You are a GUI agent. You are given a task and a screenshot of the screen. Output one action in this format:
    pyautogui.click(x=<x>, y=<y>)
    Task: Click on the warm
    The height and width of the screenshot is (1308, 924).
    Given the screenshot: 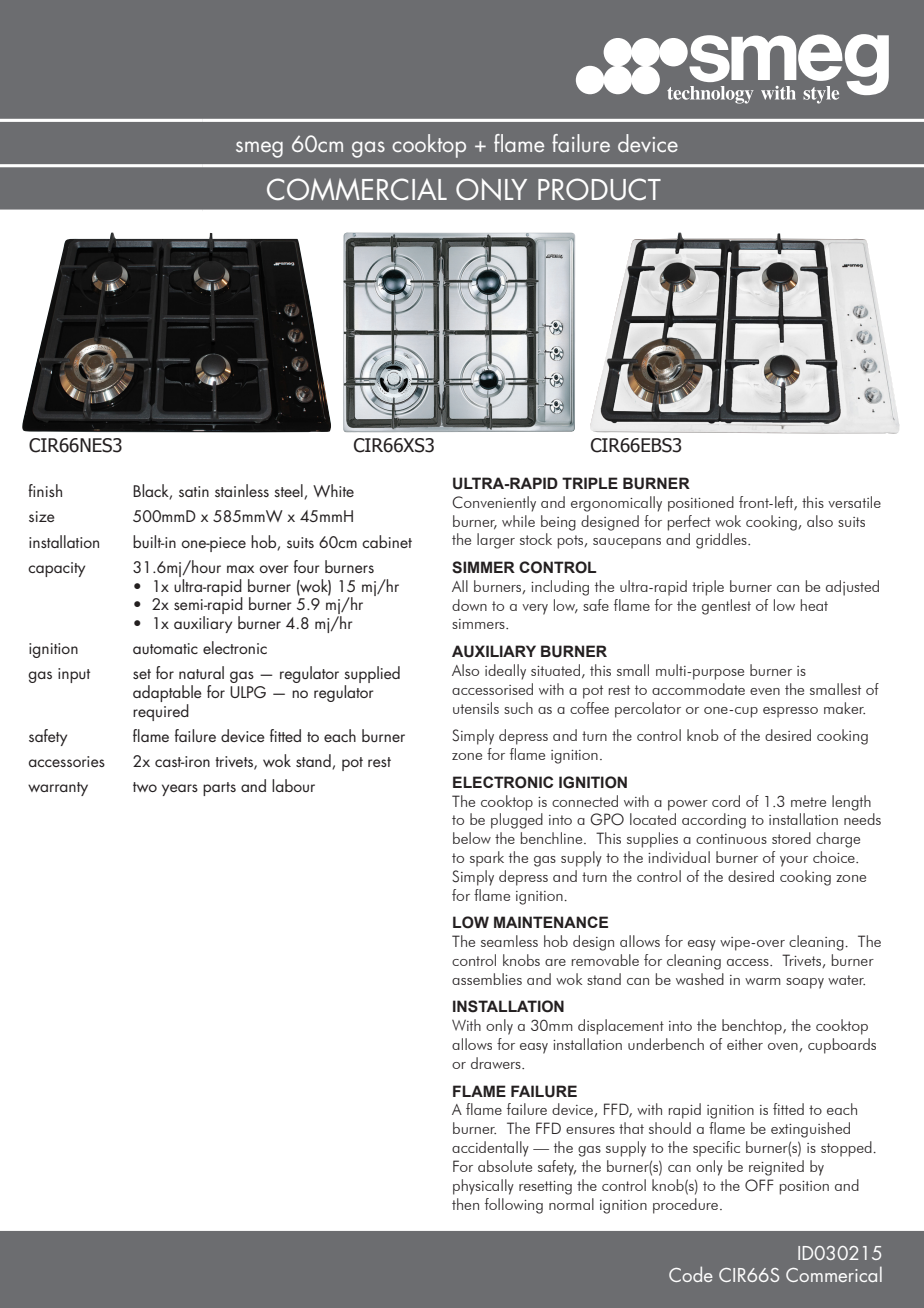 What is the action you would take?
    pyautogui.click(x=763, y=981)
